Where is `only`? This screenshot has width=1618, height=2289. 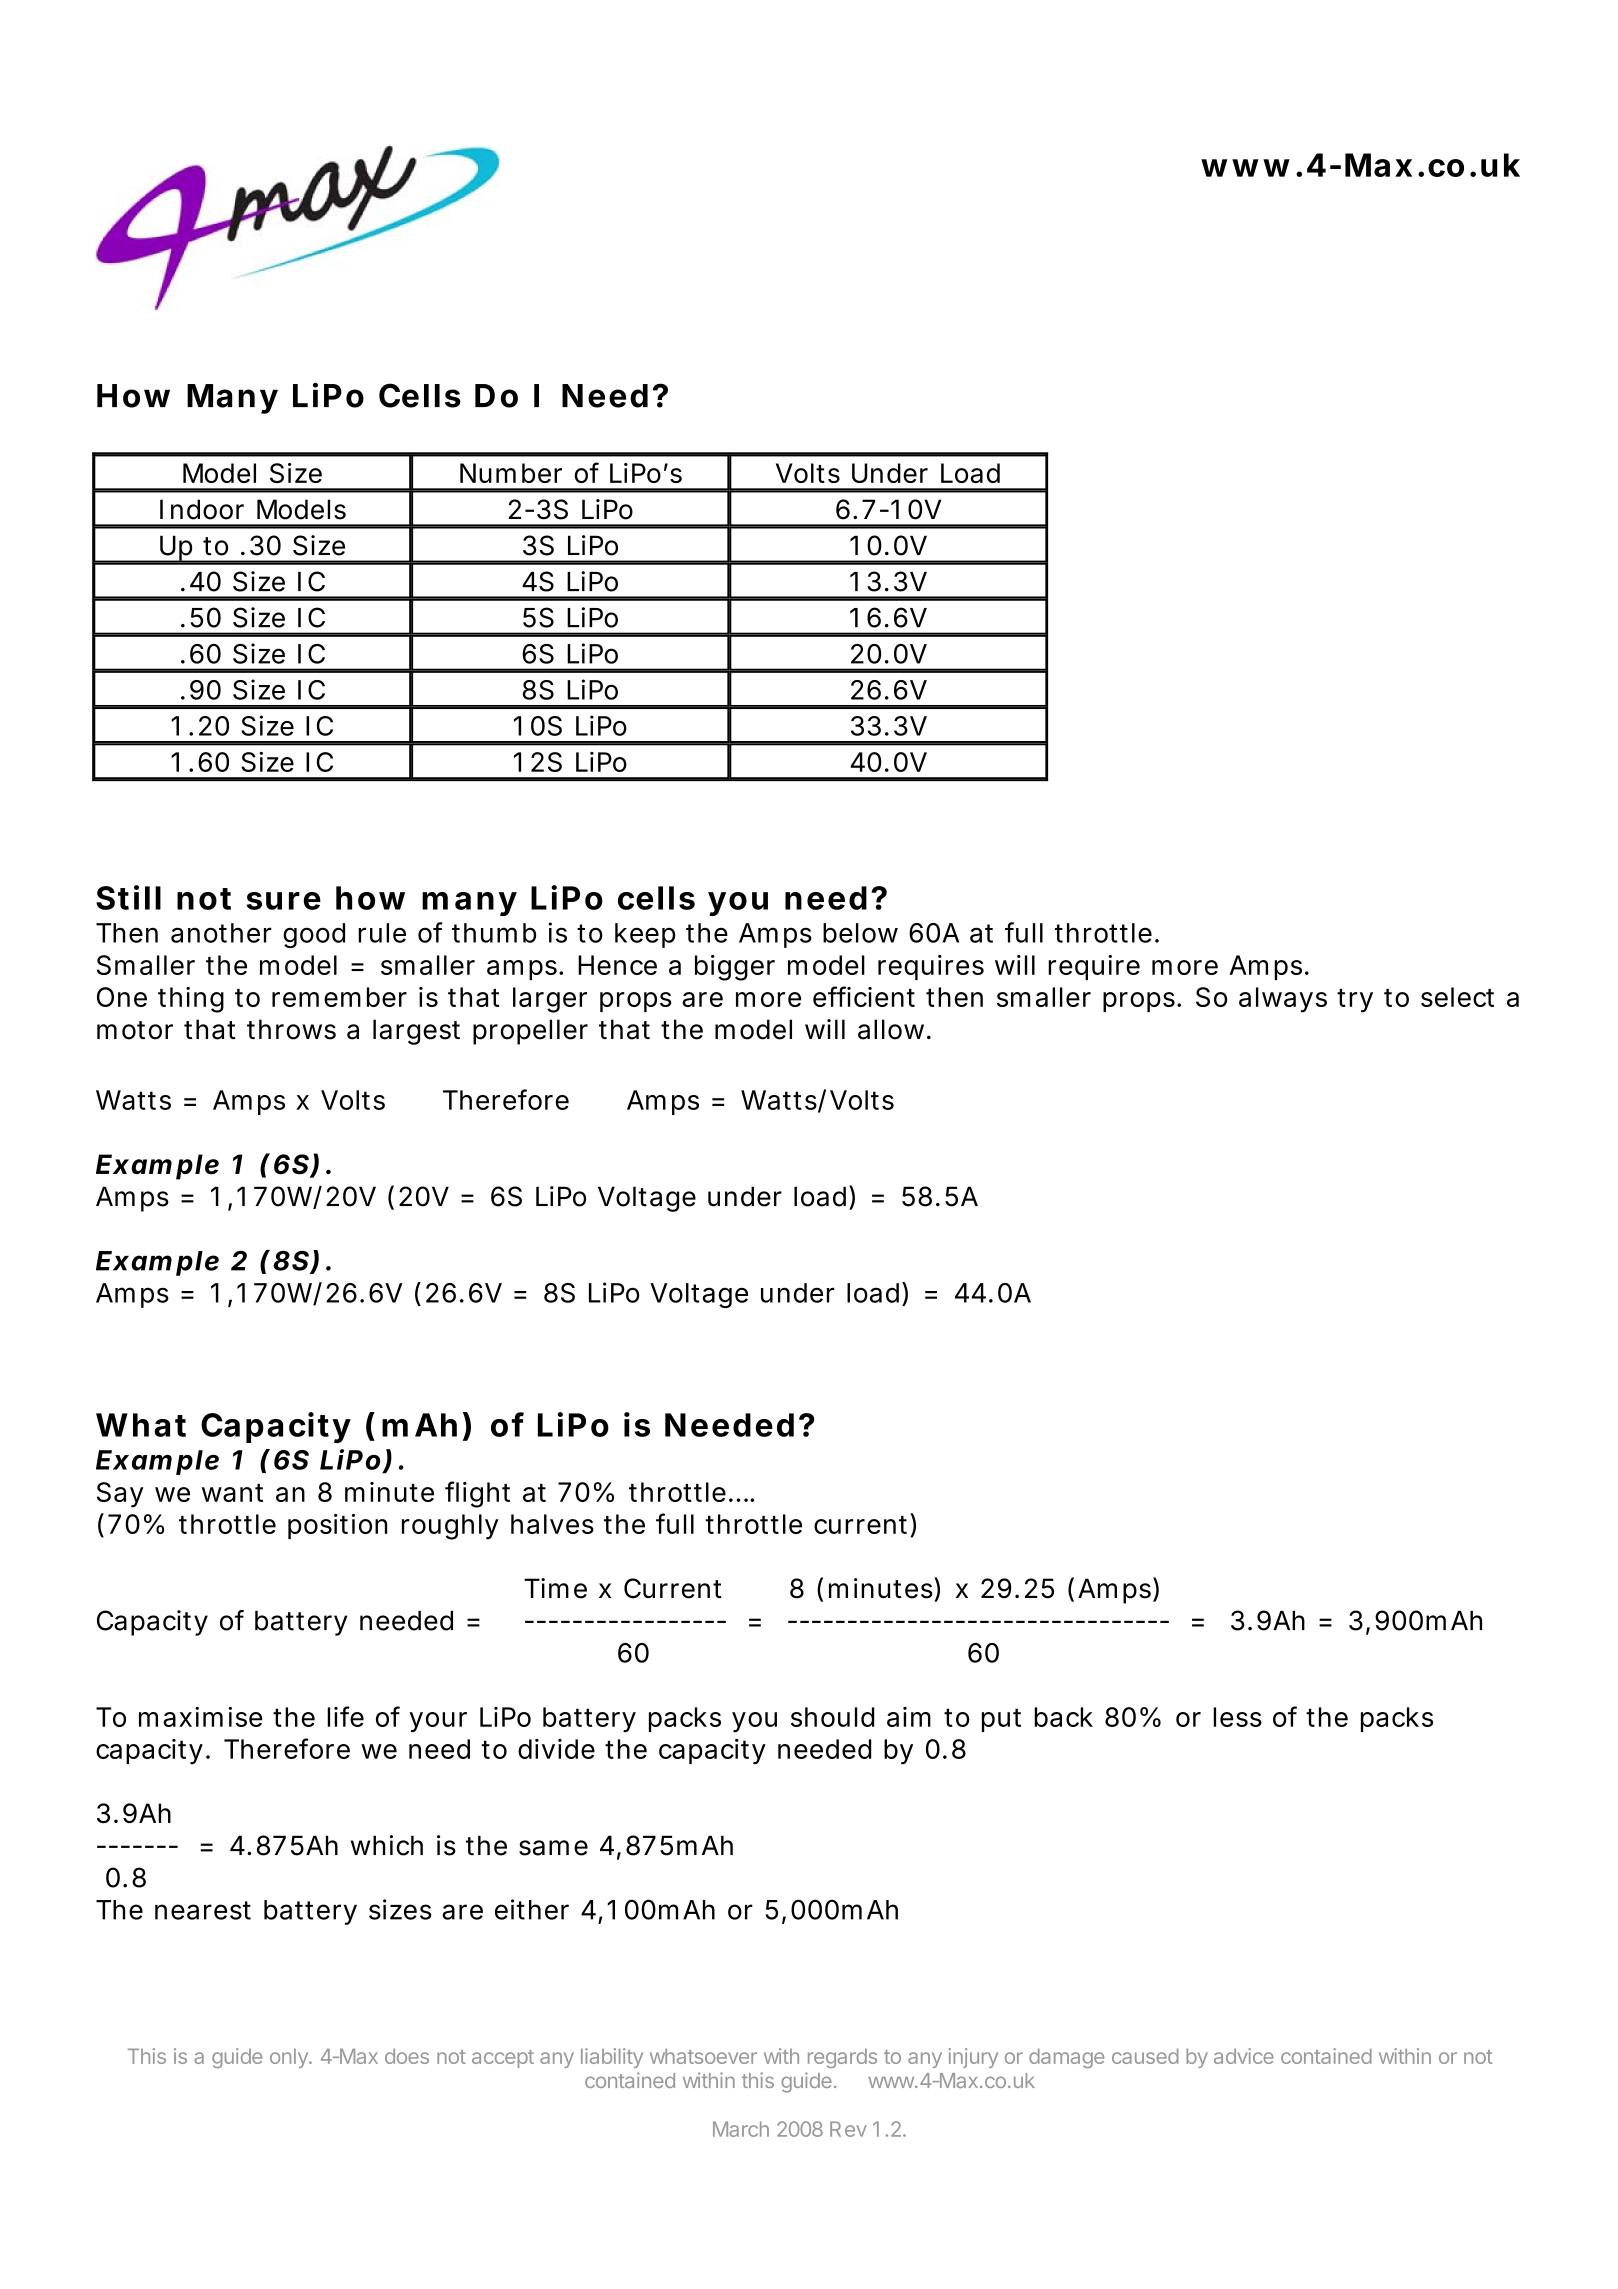 only is located at coordinates (290, 2058).
